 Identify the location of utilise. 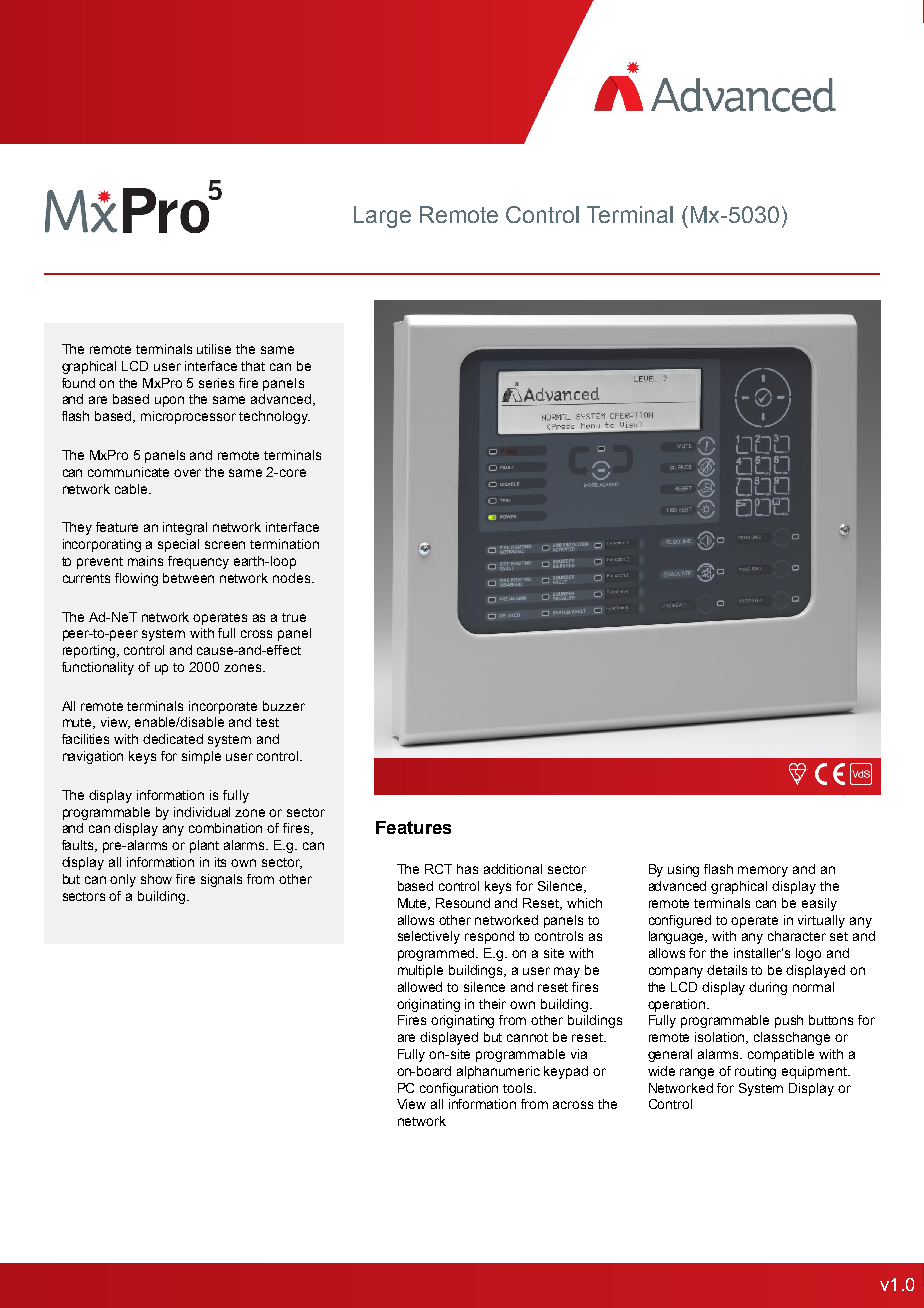
(214, 349).
